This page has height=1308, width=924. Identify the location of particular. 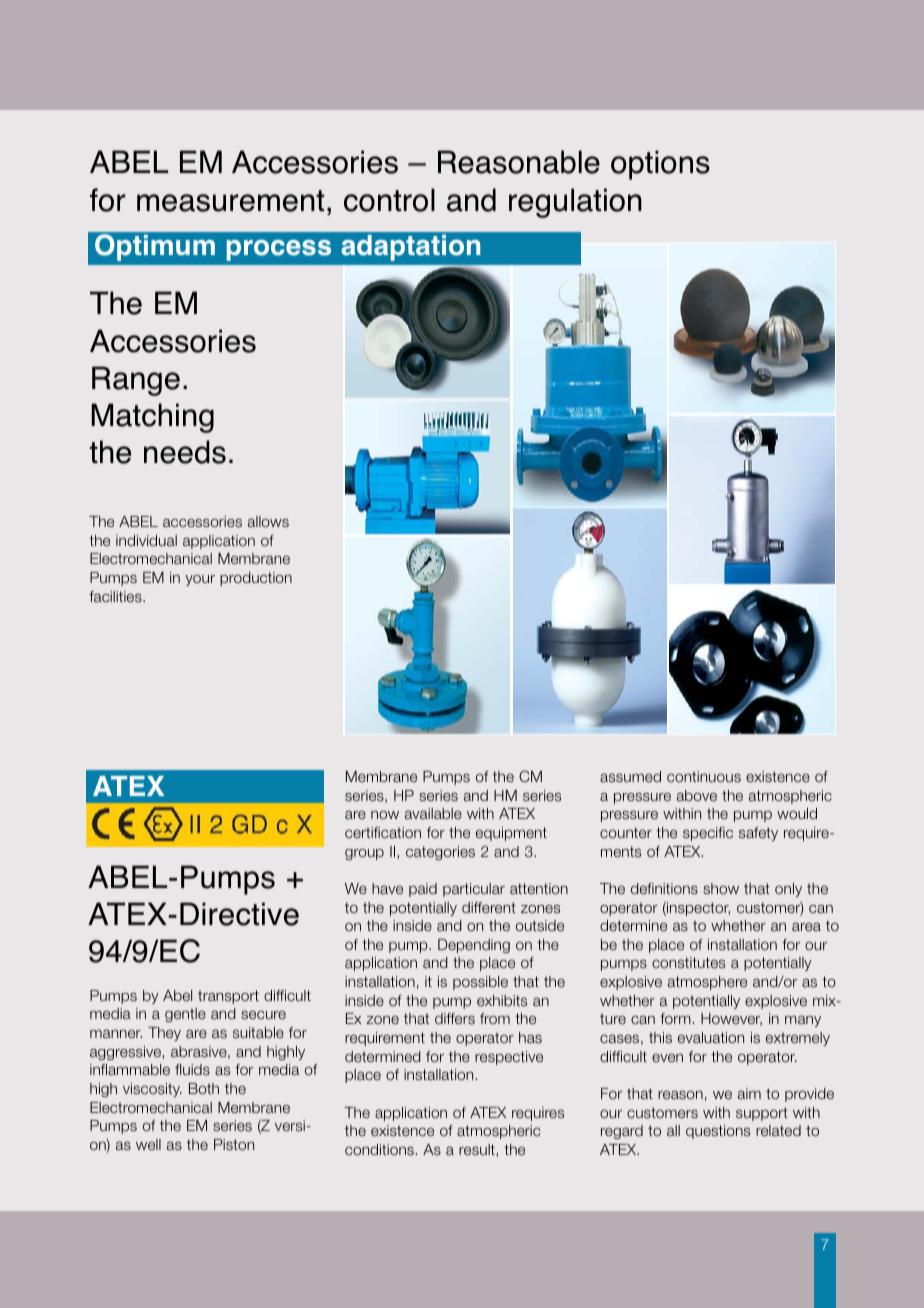
(474, 890).
